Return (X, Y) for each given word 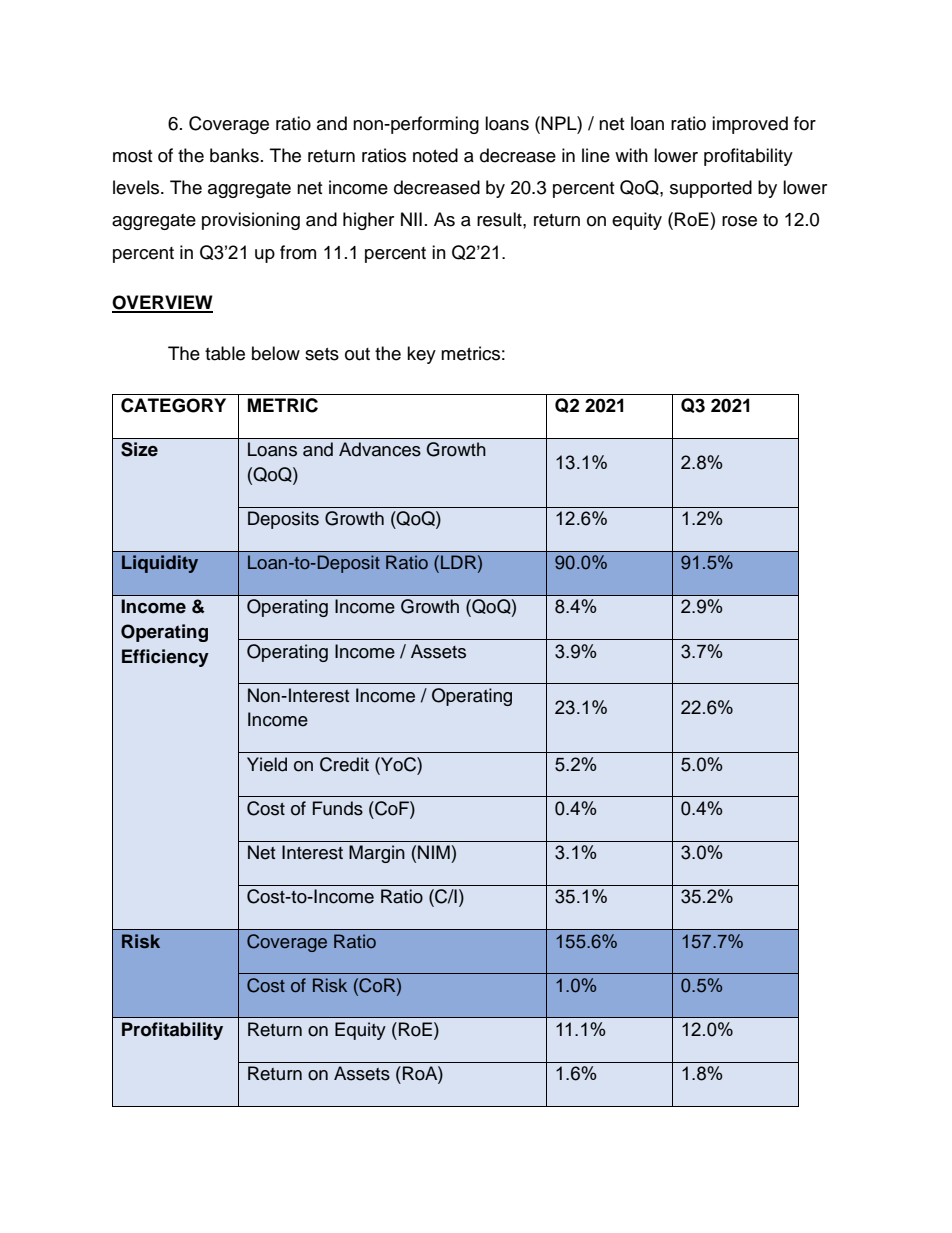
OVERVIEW (162, 303)
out (357, 354)
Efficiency (165, 658)
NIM (434, 852)
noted (435, 155)
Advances (380, 449)
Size (139, 449)
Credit (344, 764)
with (631, 155)
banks (234, 155)
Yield (267, 764)
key (421, 355)
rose (739, 221)
